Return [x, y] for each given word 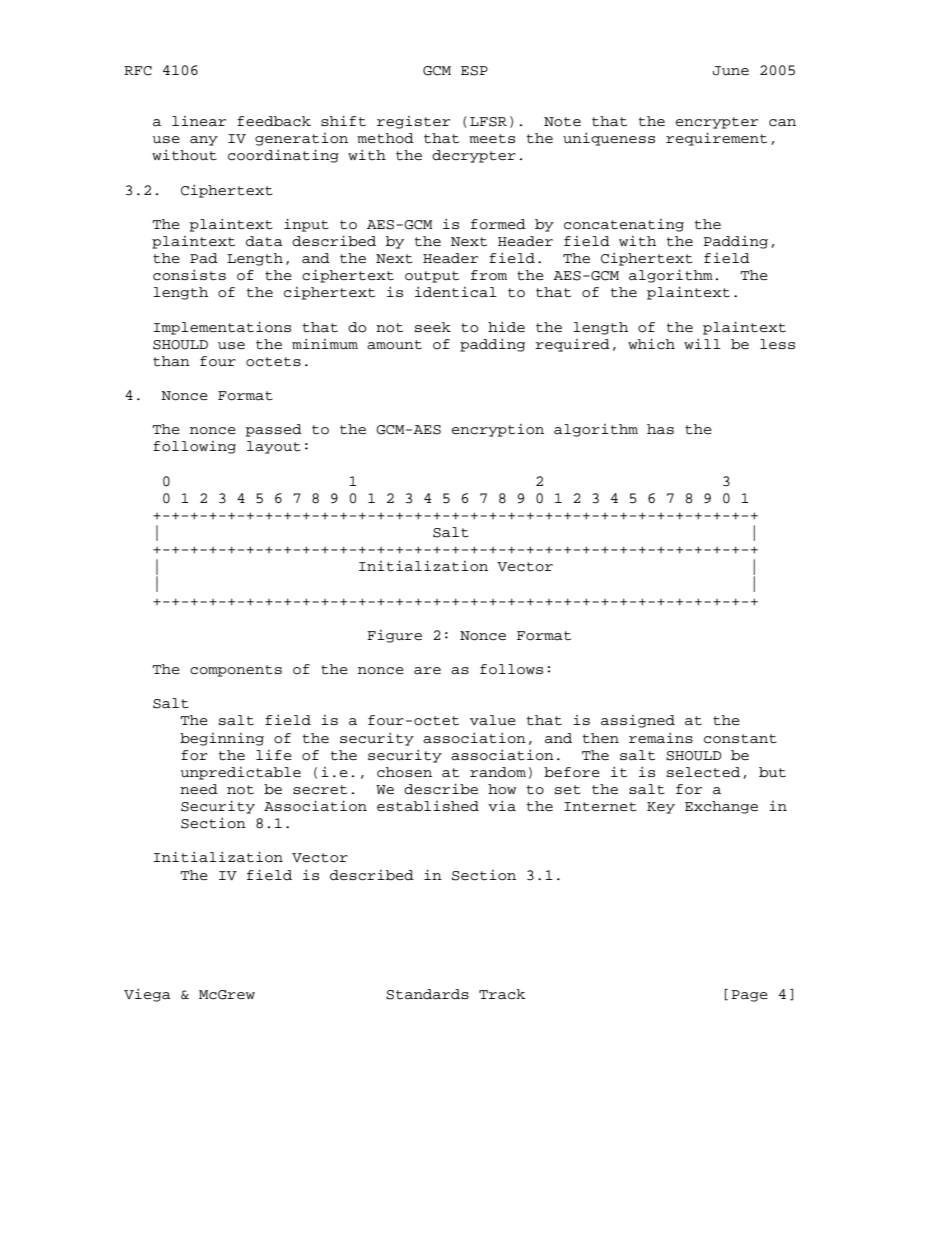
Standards [427, 994]
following [194, 447]
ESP [474, 71]
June [731, 71]
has [660, 429]
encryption [498, 430]
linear [199, 121]
